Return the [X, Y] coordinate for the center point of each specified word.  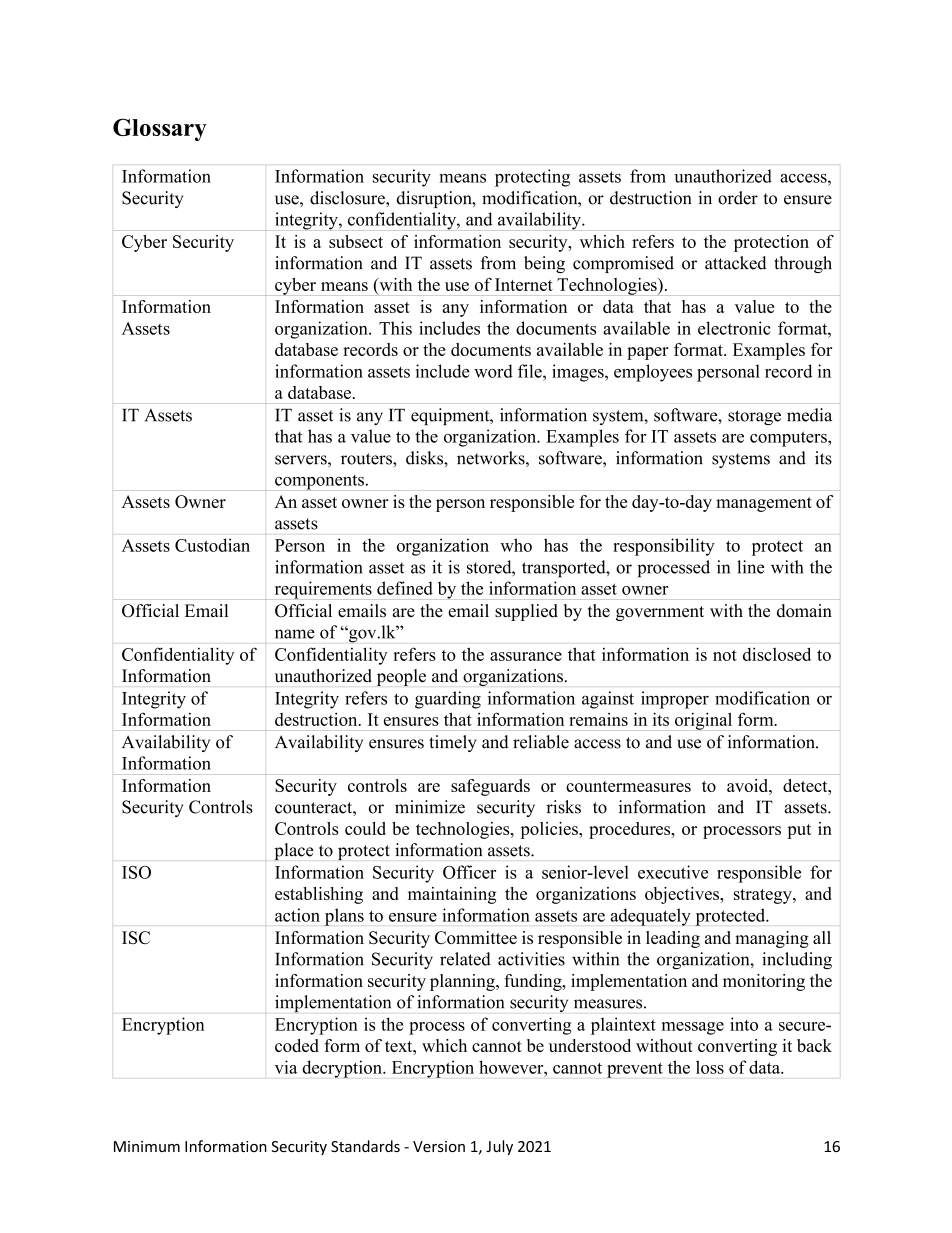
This [395, 328]
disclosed [777, 654]
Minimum [147, 1146]
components [319, 482]
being [544, 264]
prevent [635, 1070]
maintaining [452, 895]
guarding [448, 700]
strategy [764, 896]
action [297, 915]
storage [754, 418]
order [738, 198]
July [499, 1147]
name [295, 634]
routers [367, 459]
